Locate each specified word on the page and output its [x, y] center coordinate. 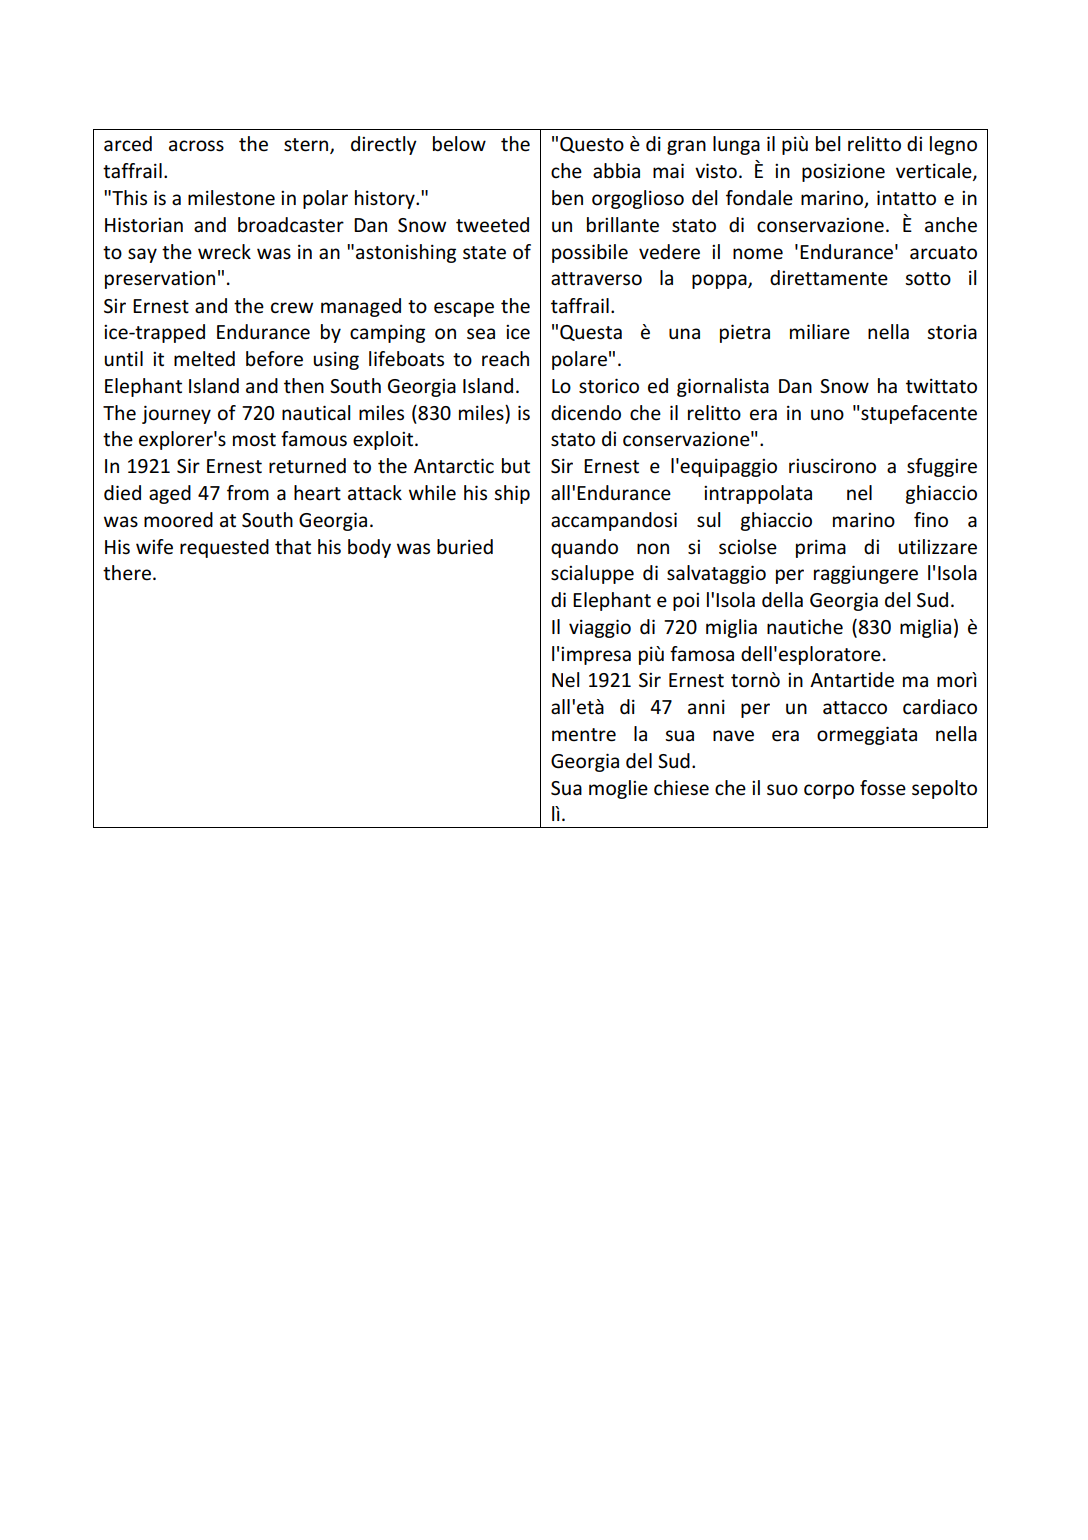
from [248, 493]
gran [686, 147]
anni [706, 707]
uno [827, 415]
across [196, 146]
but [516, 466]
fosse [883, 788]
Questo [592, 145]
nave [733, 736]
